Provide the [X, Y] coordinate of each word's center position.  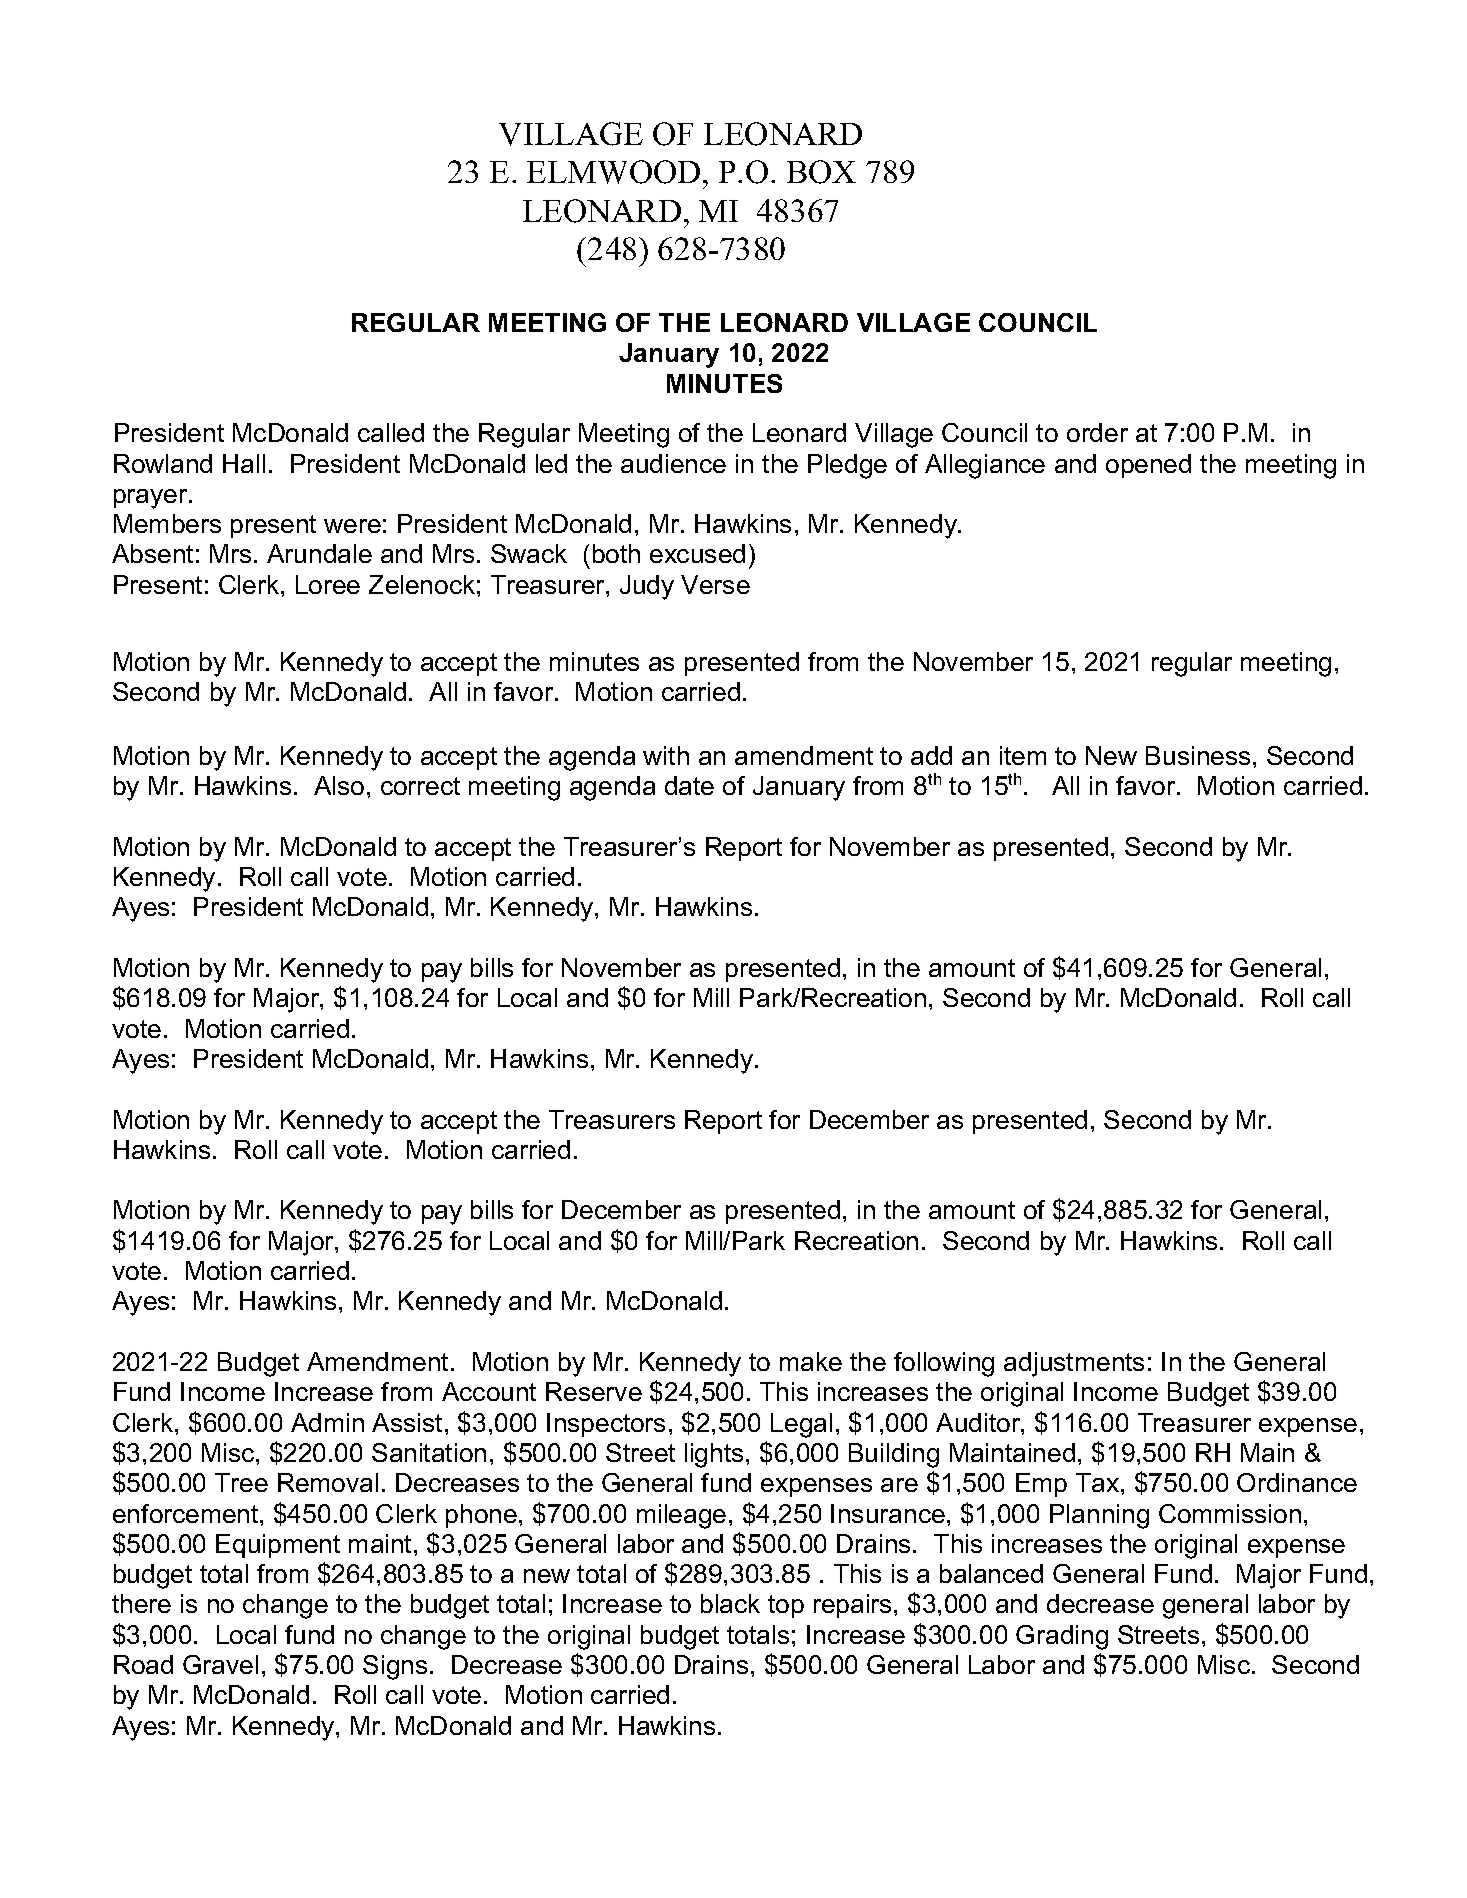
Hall [244, 463]
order [1097, 432]
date [689, 785]
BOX [821, 172]
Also [339, 785]
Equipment [278, 1546]
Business [1198, 755]
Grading [1062, 1637]
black [730, 1603]
